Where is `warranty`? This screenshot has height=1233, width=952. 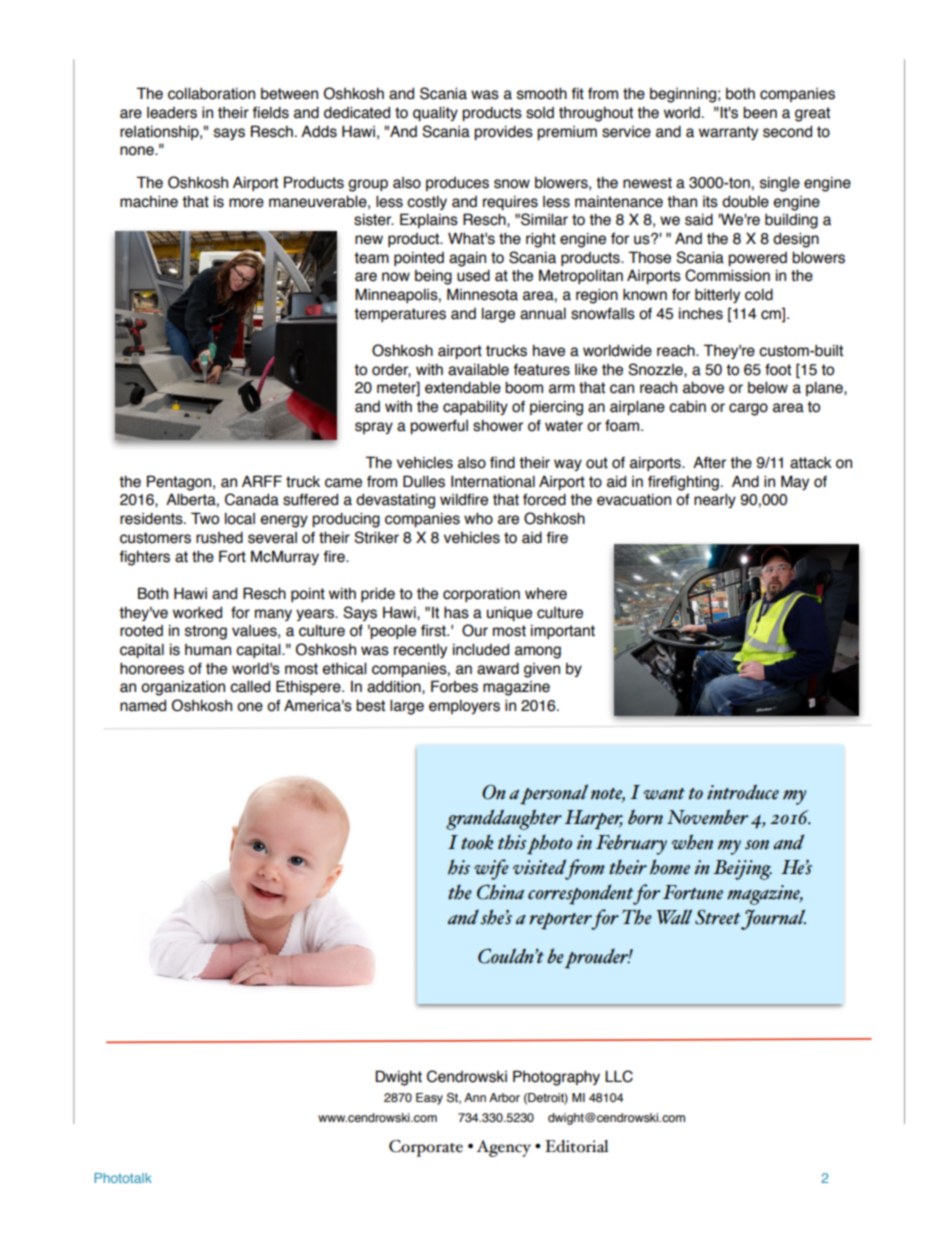 warranty is located at coordinates (728, 133).
